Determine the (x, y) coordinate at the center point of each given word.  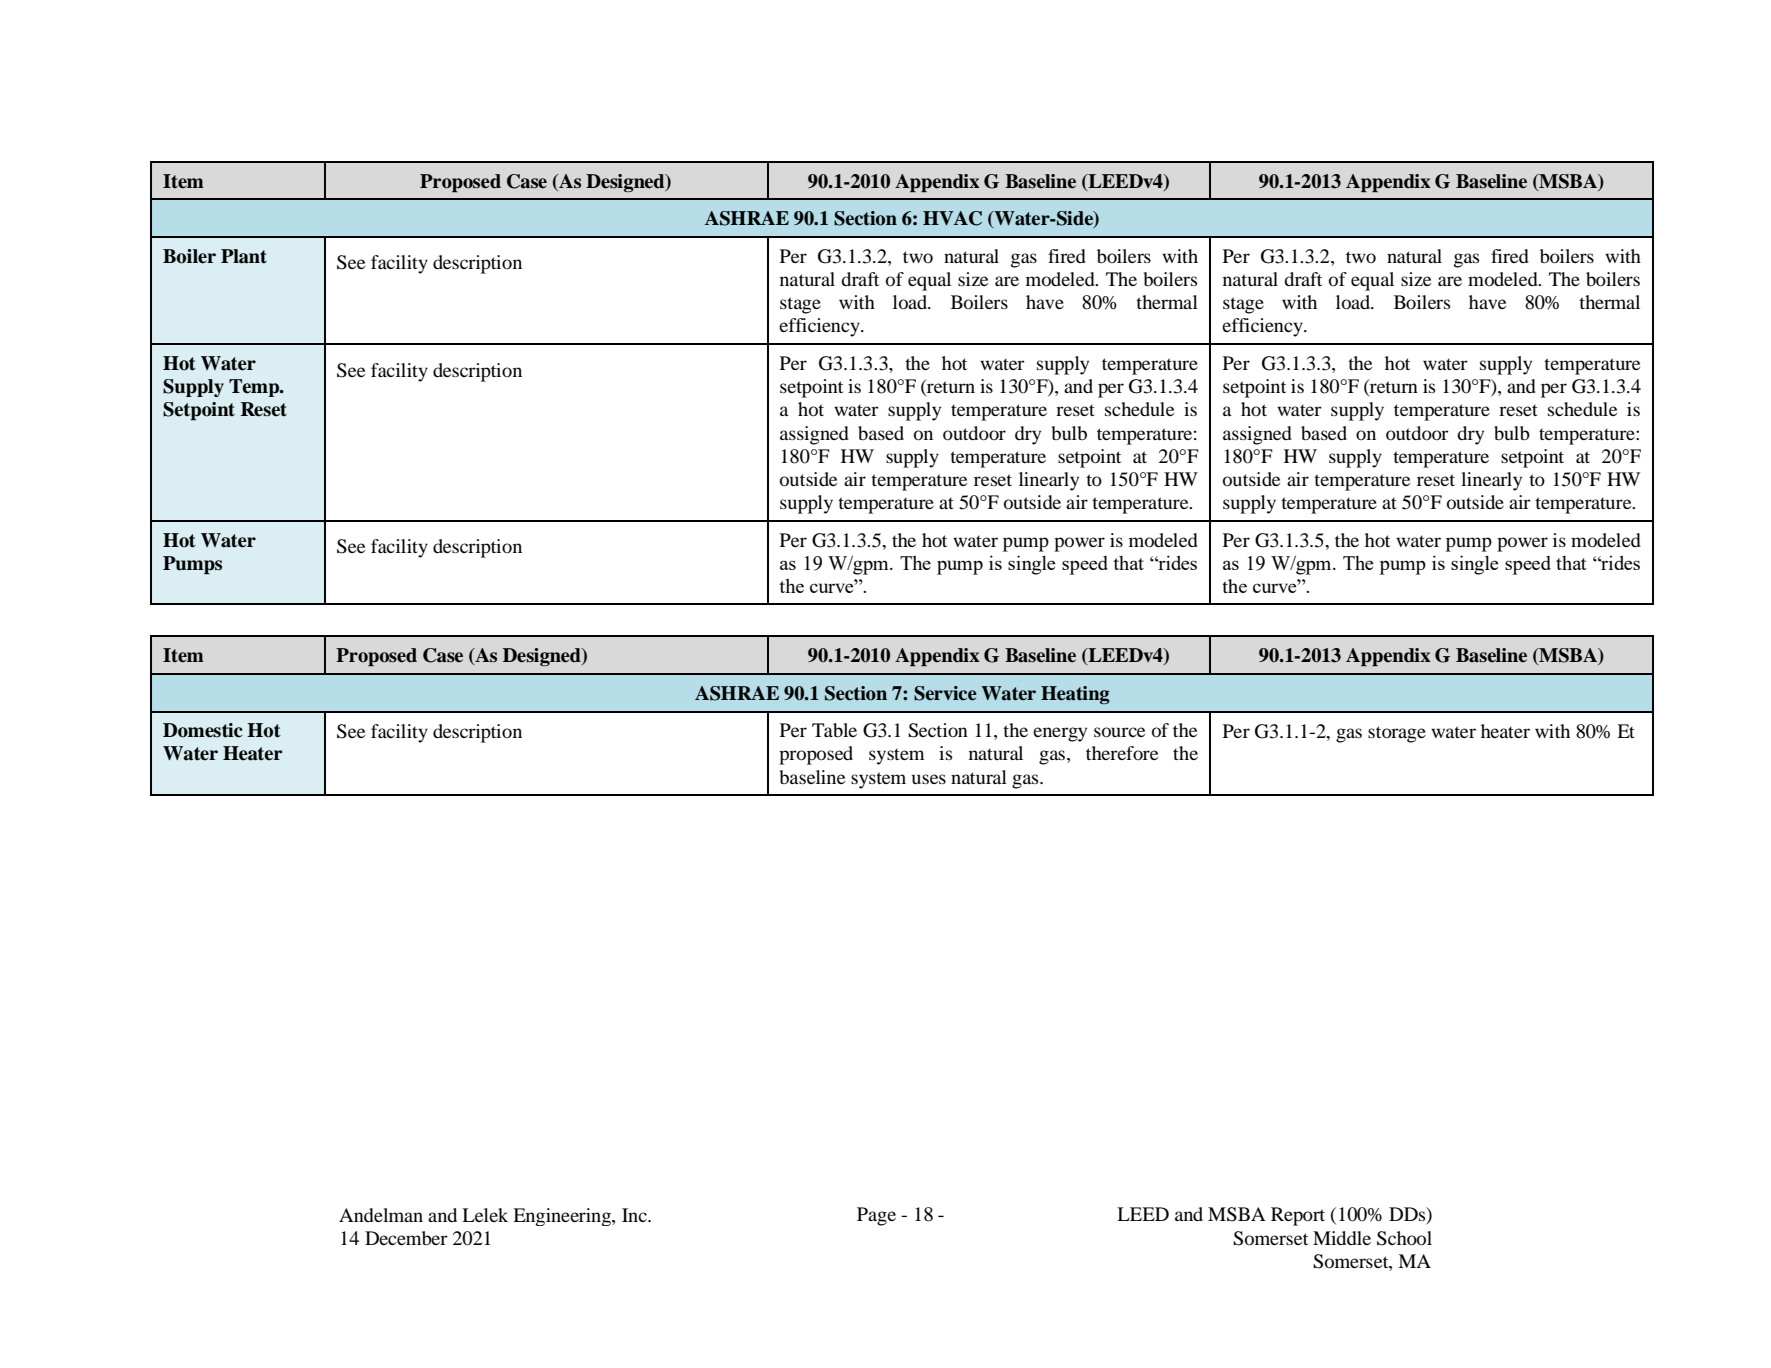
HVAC (952, 218)
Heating (1075, 695)
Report (1298, 1216)
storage (1397, 734)
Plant (244, 256)
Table (834, 730)
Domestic (203, 730)
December (406, 1238)
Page (876, 1216)
